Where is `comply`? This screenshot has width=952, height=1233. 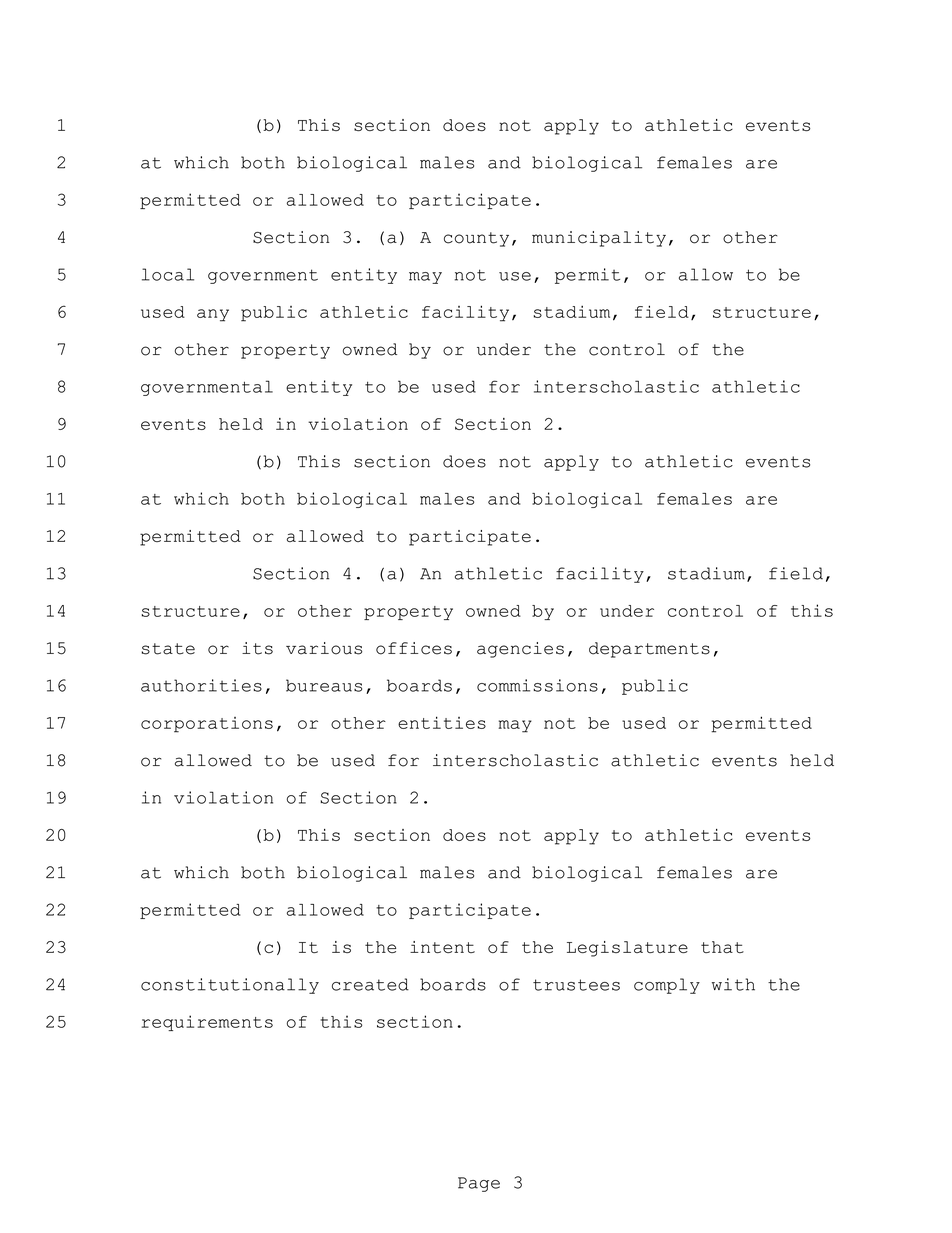
comply is located at coordinates (667, 986).
